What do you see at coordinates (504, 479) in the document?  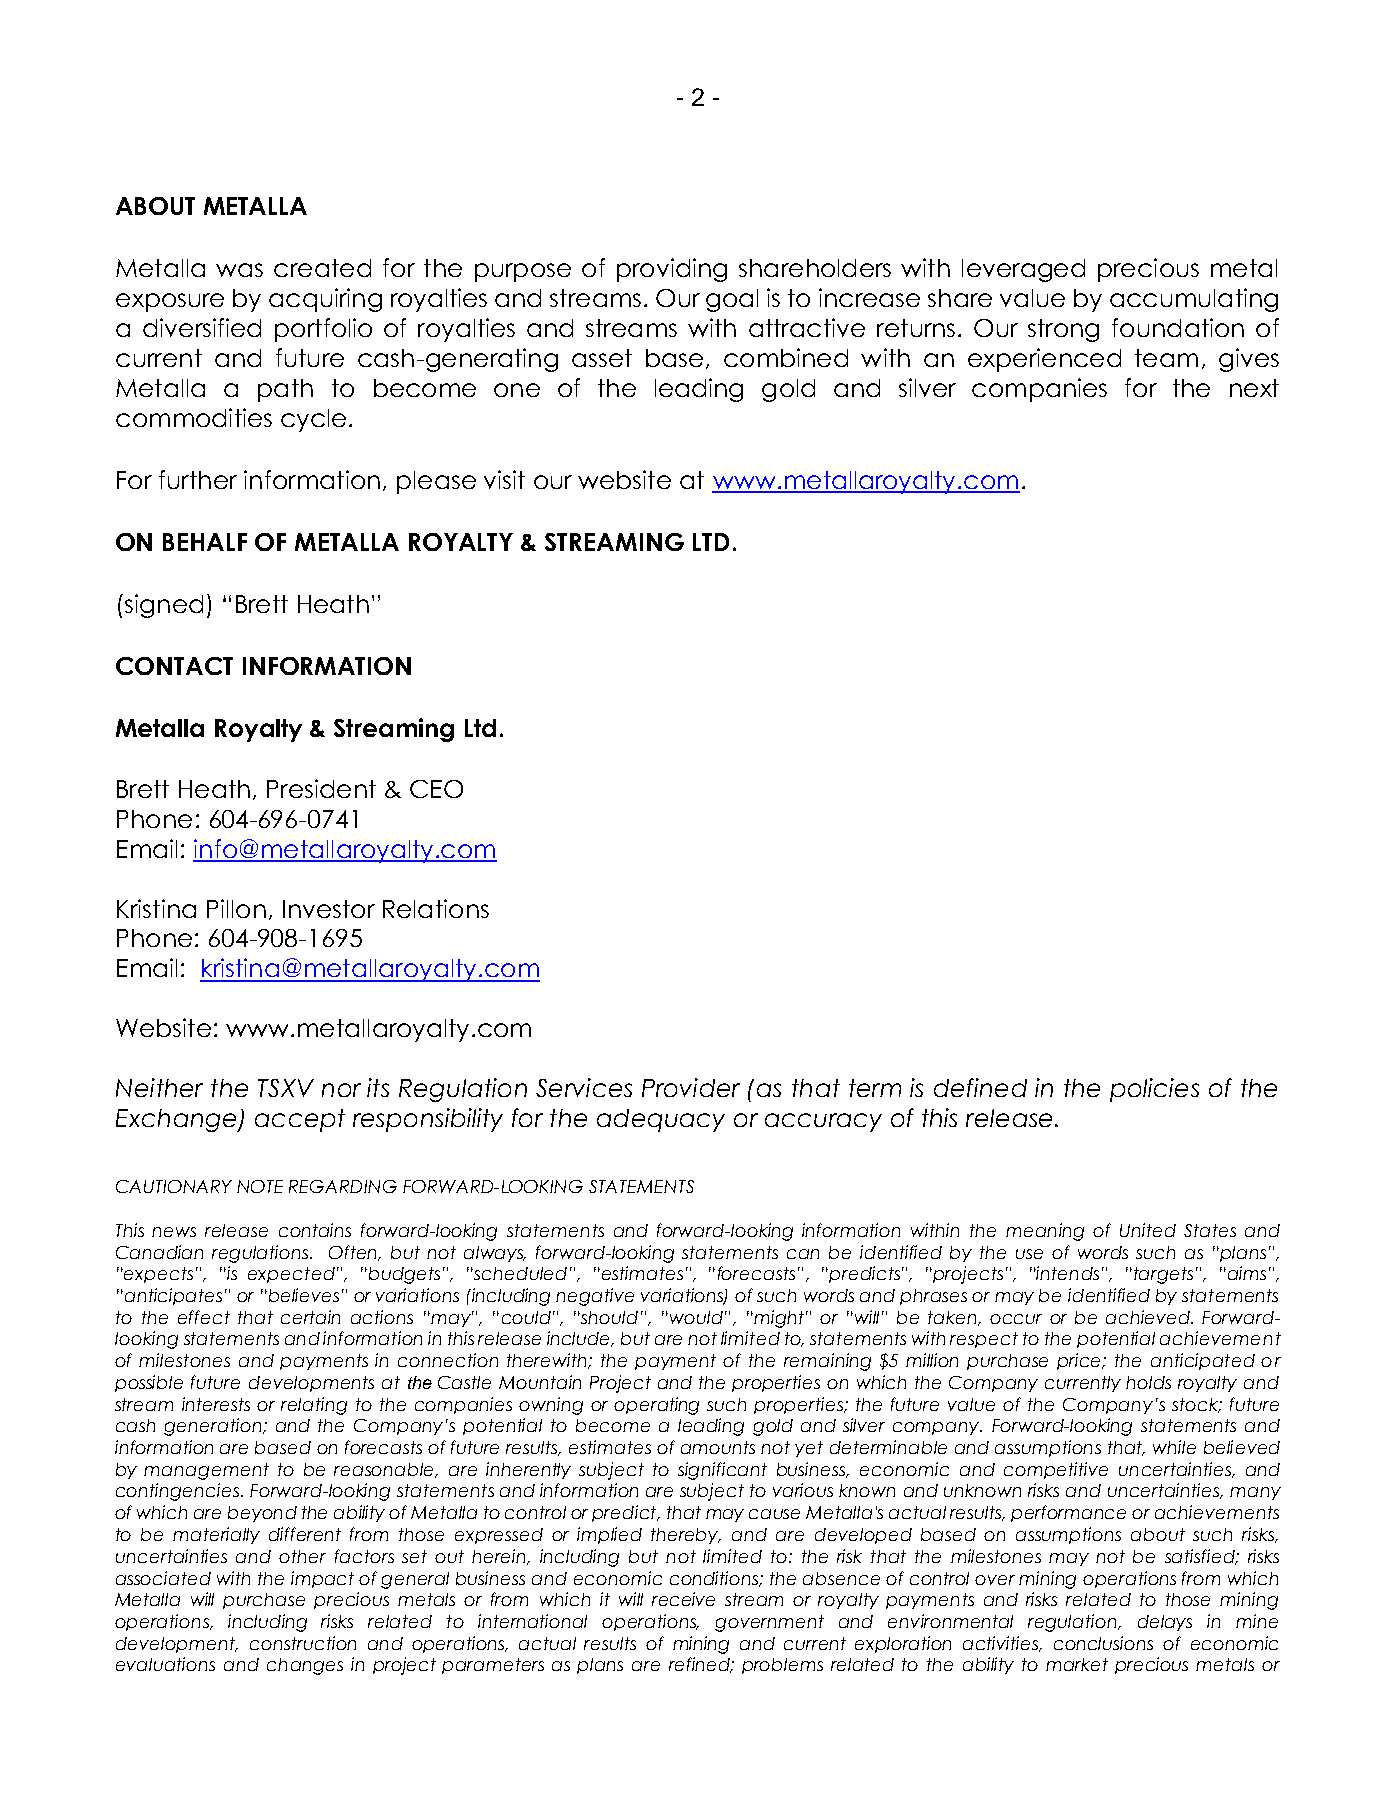 I see `visit` at bounding box center [504, 479].
